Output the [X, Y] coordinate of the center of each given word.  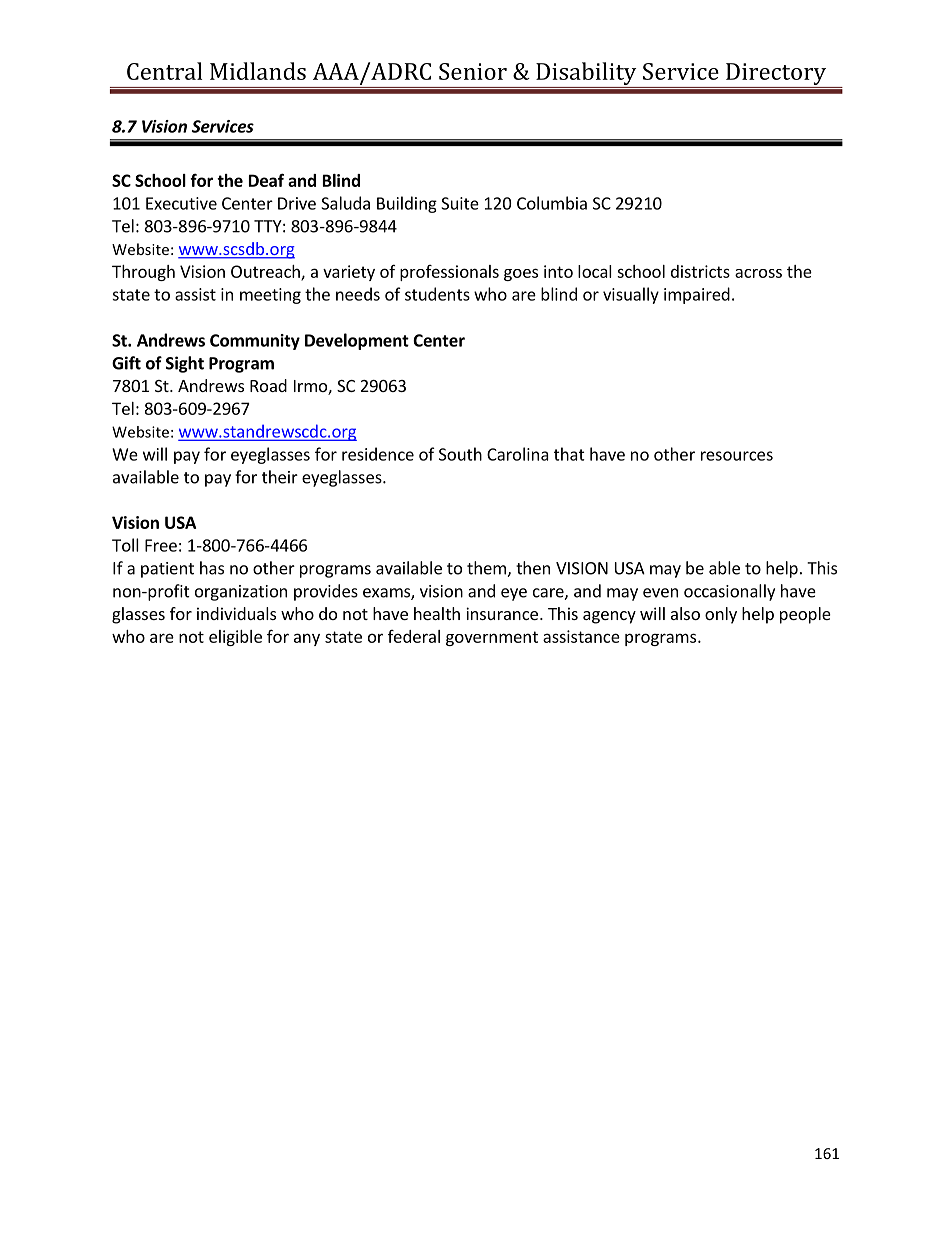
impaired [697, 295]
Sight [185, 364]
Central [164, 71]
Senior [473, 71]
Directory [776, 75]
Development [357, 341]
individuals [236, 613]
